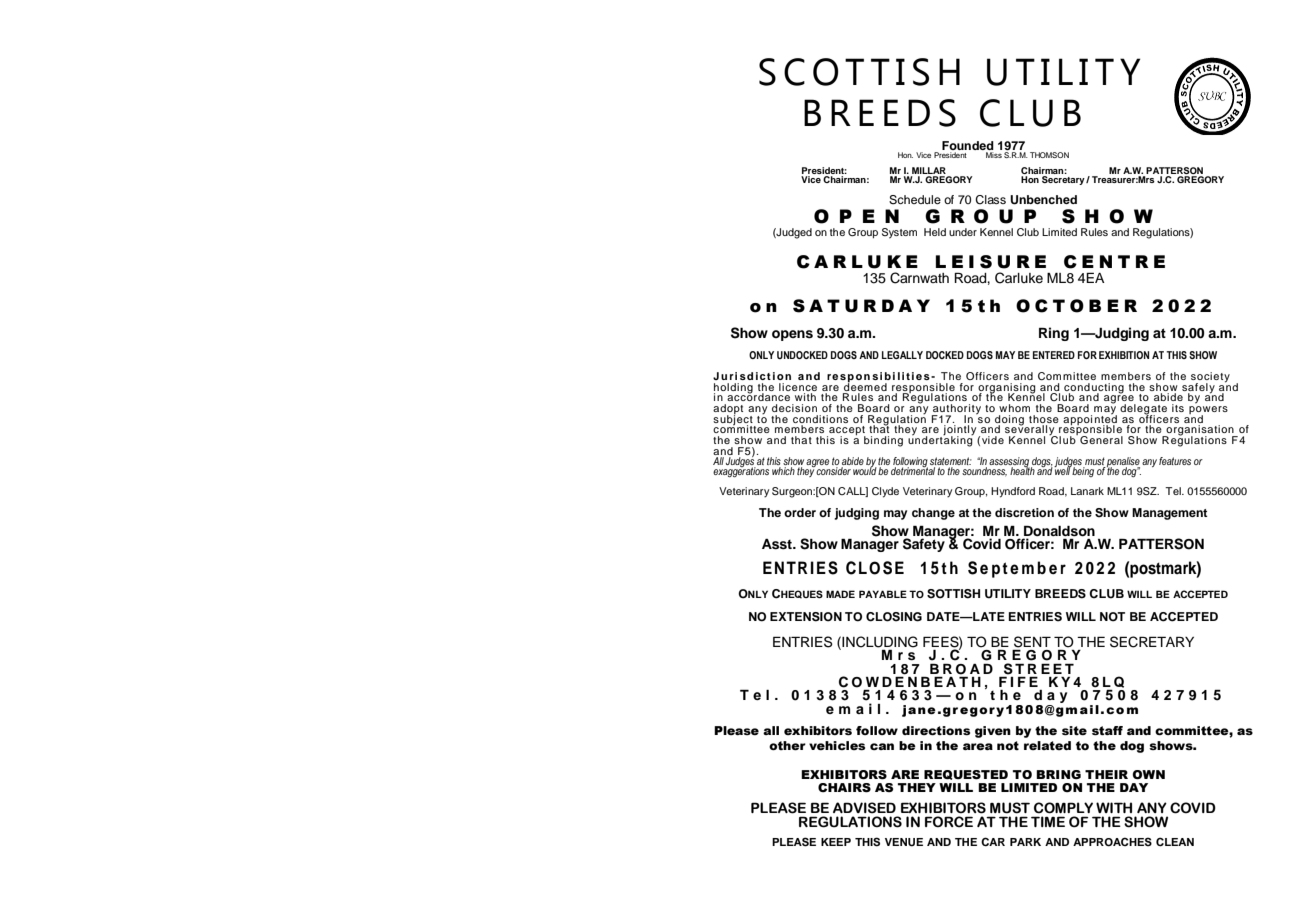 The height and width of the screenshot is (924, 1308). What do you see at coordinates (1107, 731) in the screenshot?
I see `staff` at bounding box center [1107, 731].
